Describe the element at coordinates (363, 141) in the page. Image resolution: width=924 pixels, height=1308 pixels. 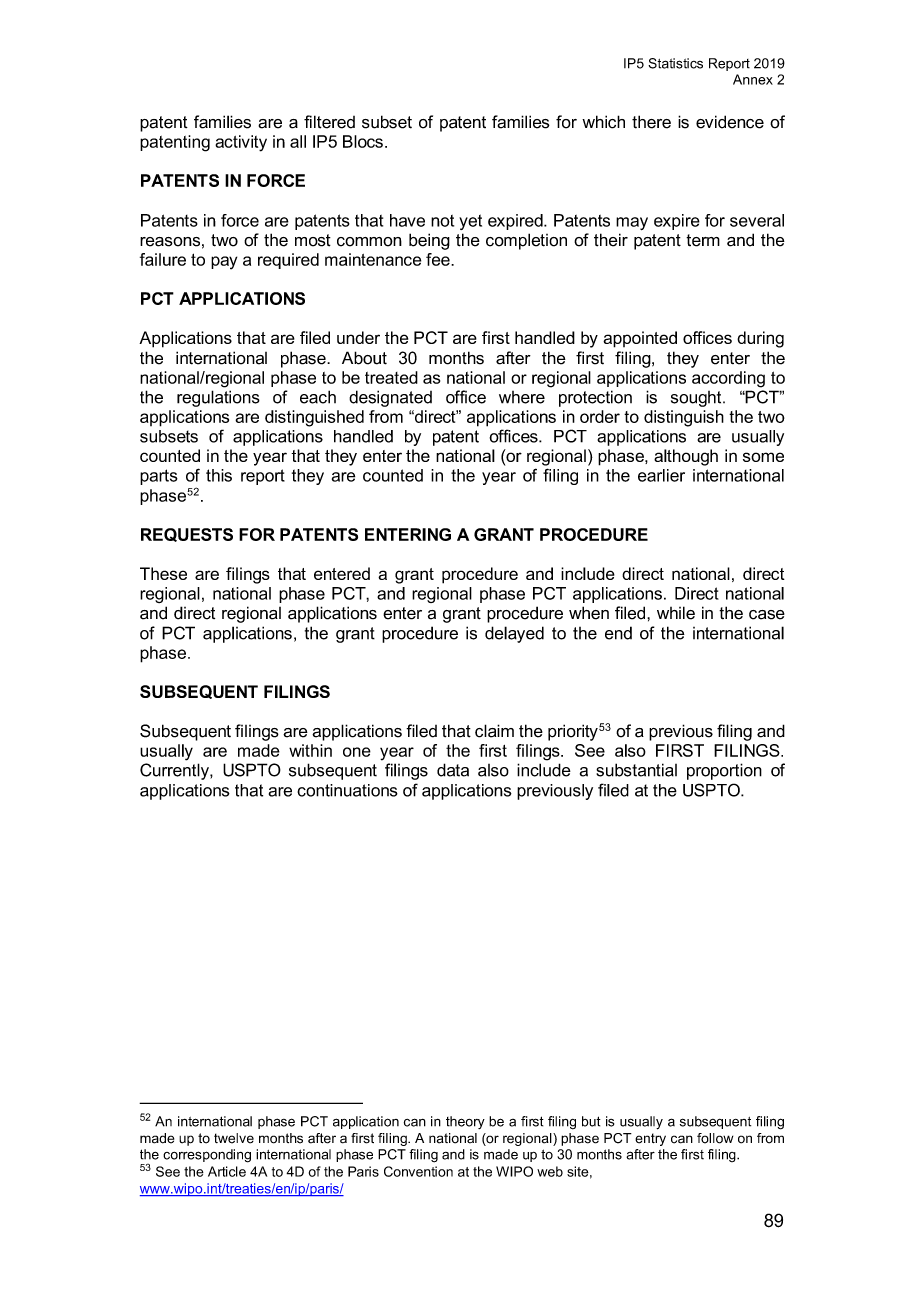
I see `Blocs` at that location.
